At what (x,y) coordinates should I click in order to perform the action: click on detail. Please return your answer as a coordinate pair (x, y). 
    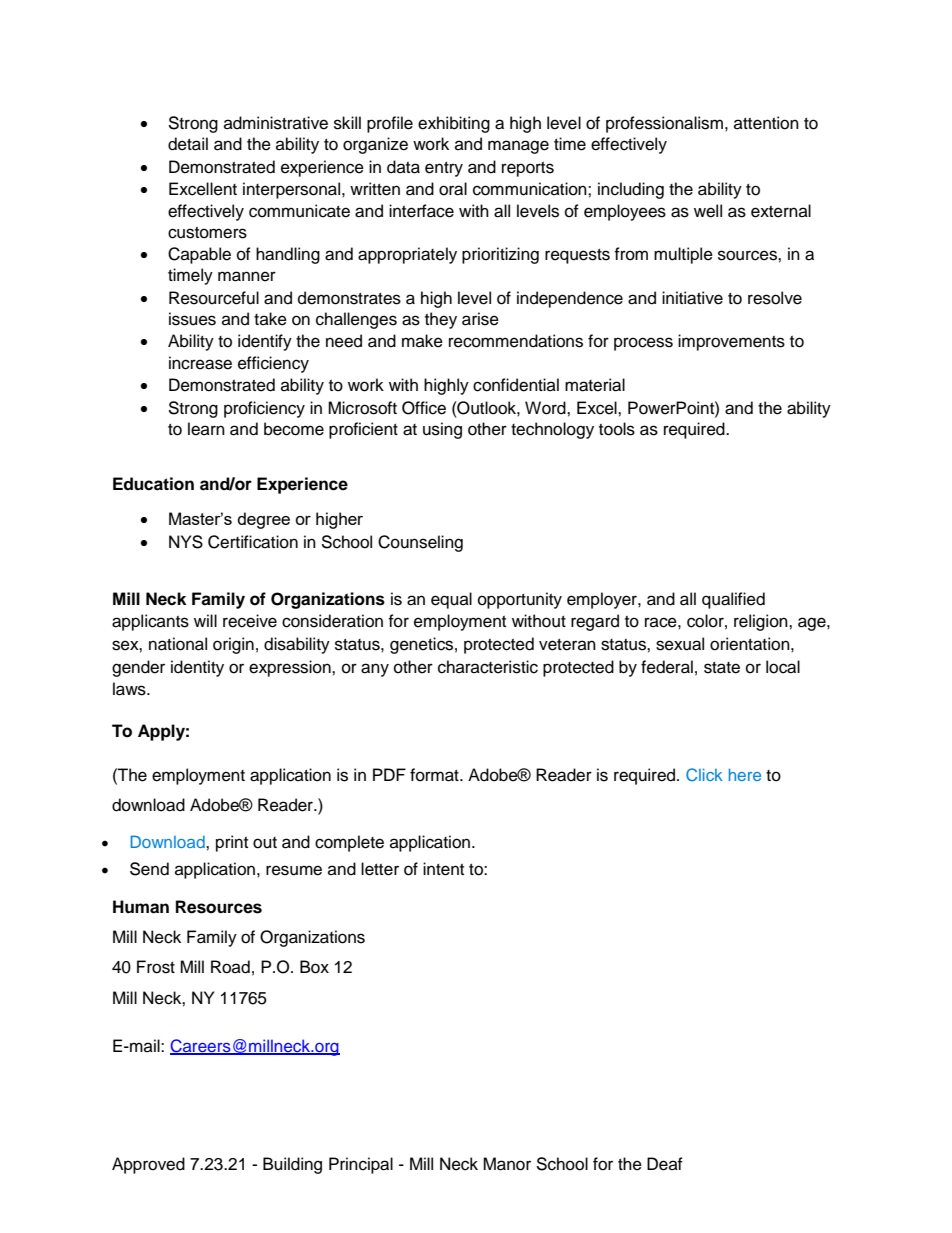
    Looking at the image, I should click on (188, 144).
